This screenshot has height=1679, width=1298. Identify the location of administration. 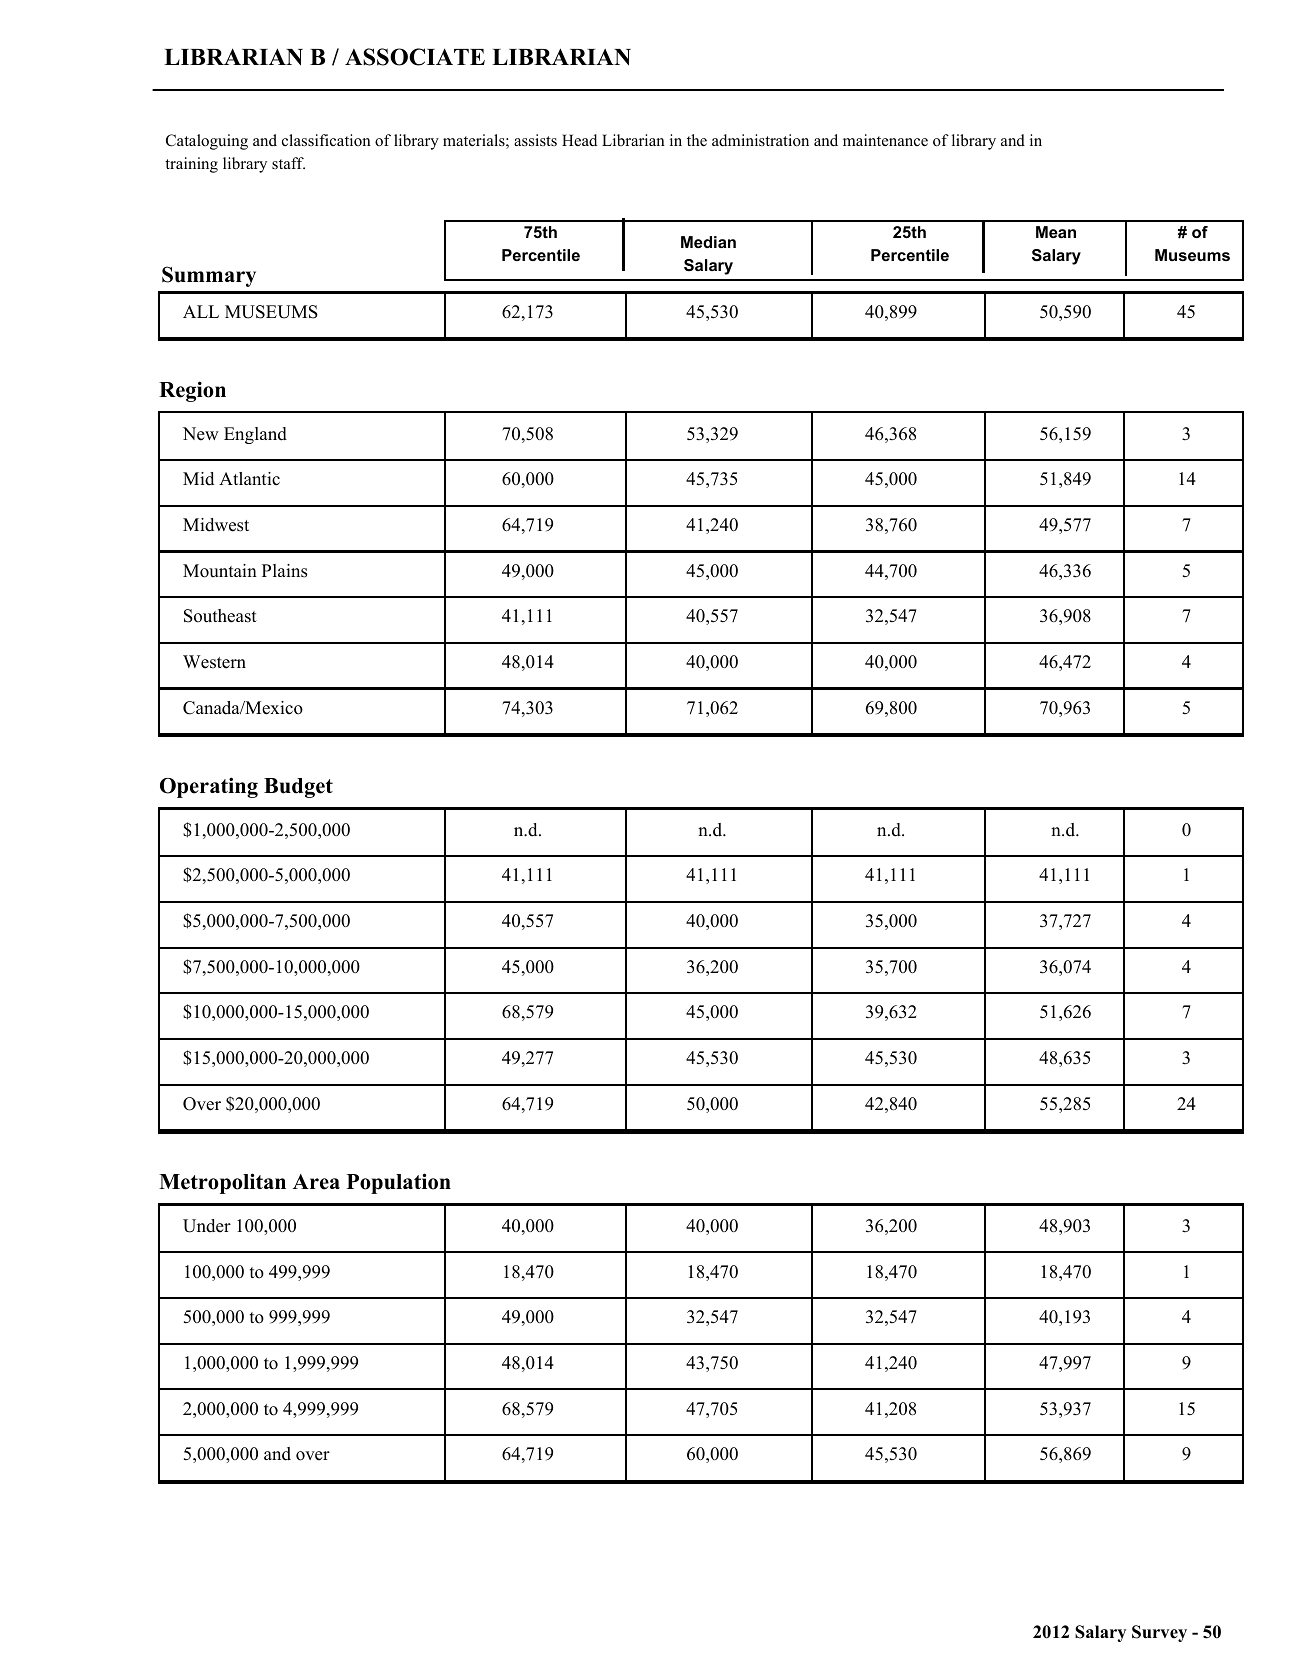
(760, 140).
